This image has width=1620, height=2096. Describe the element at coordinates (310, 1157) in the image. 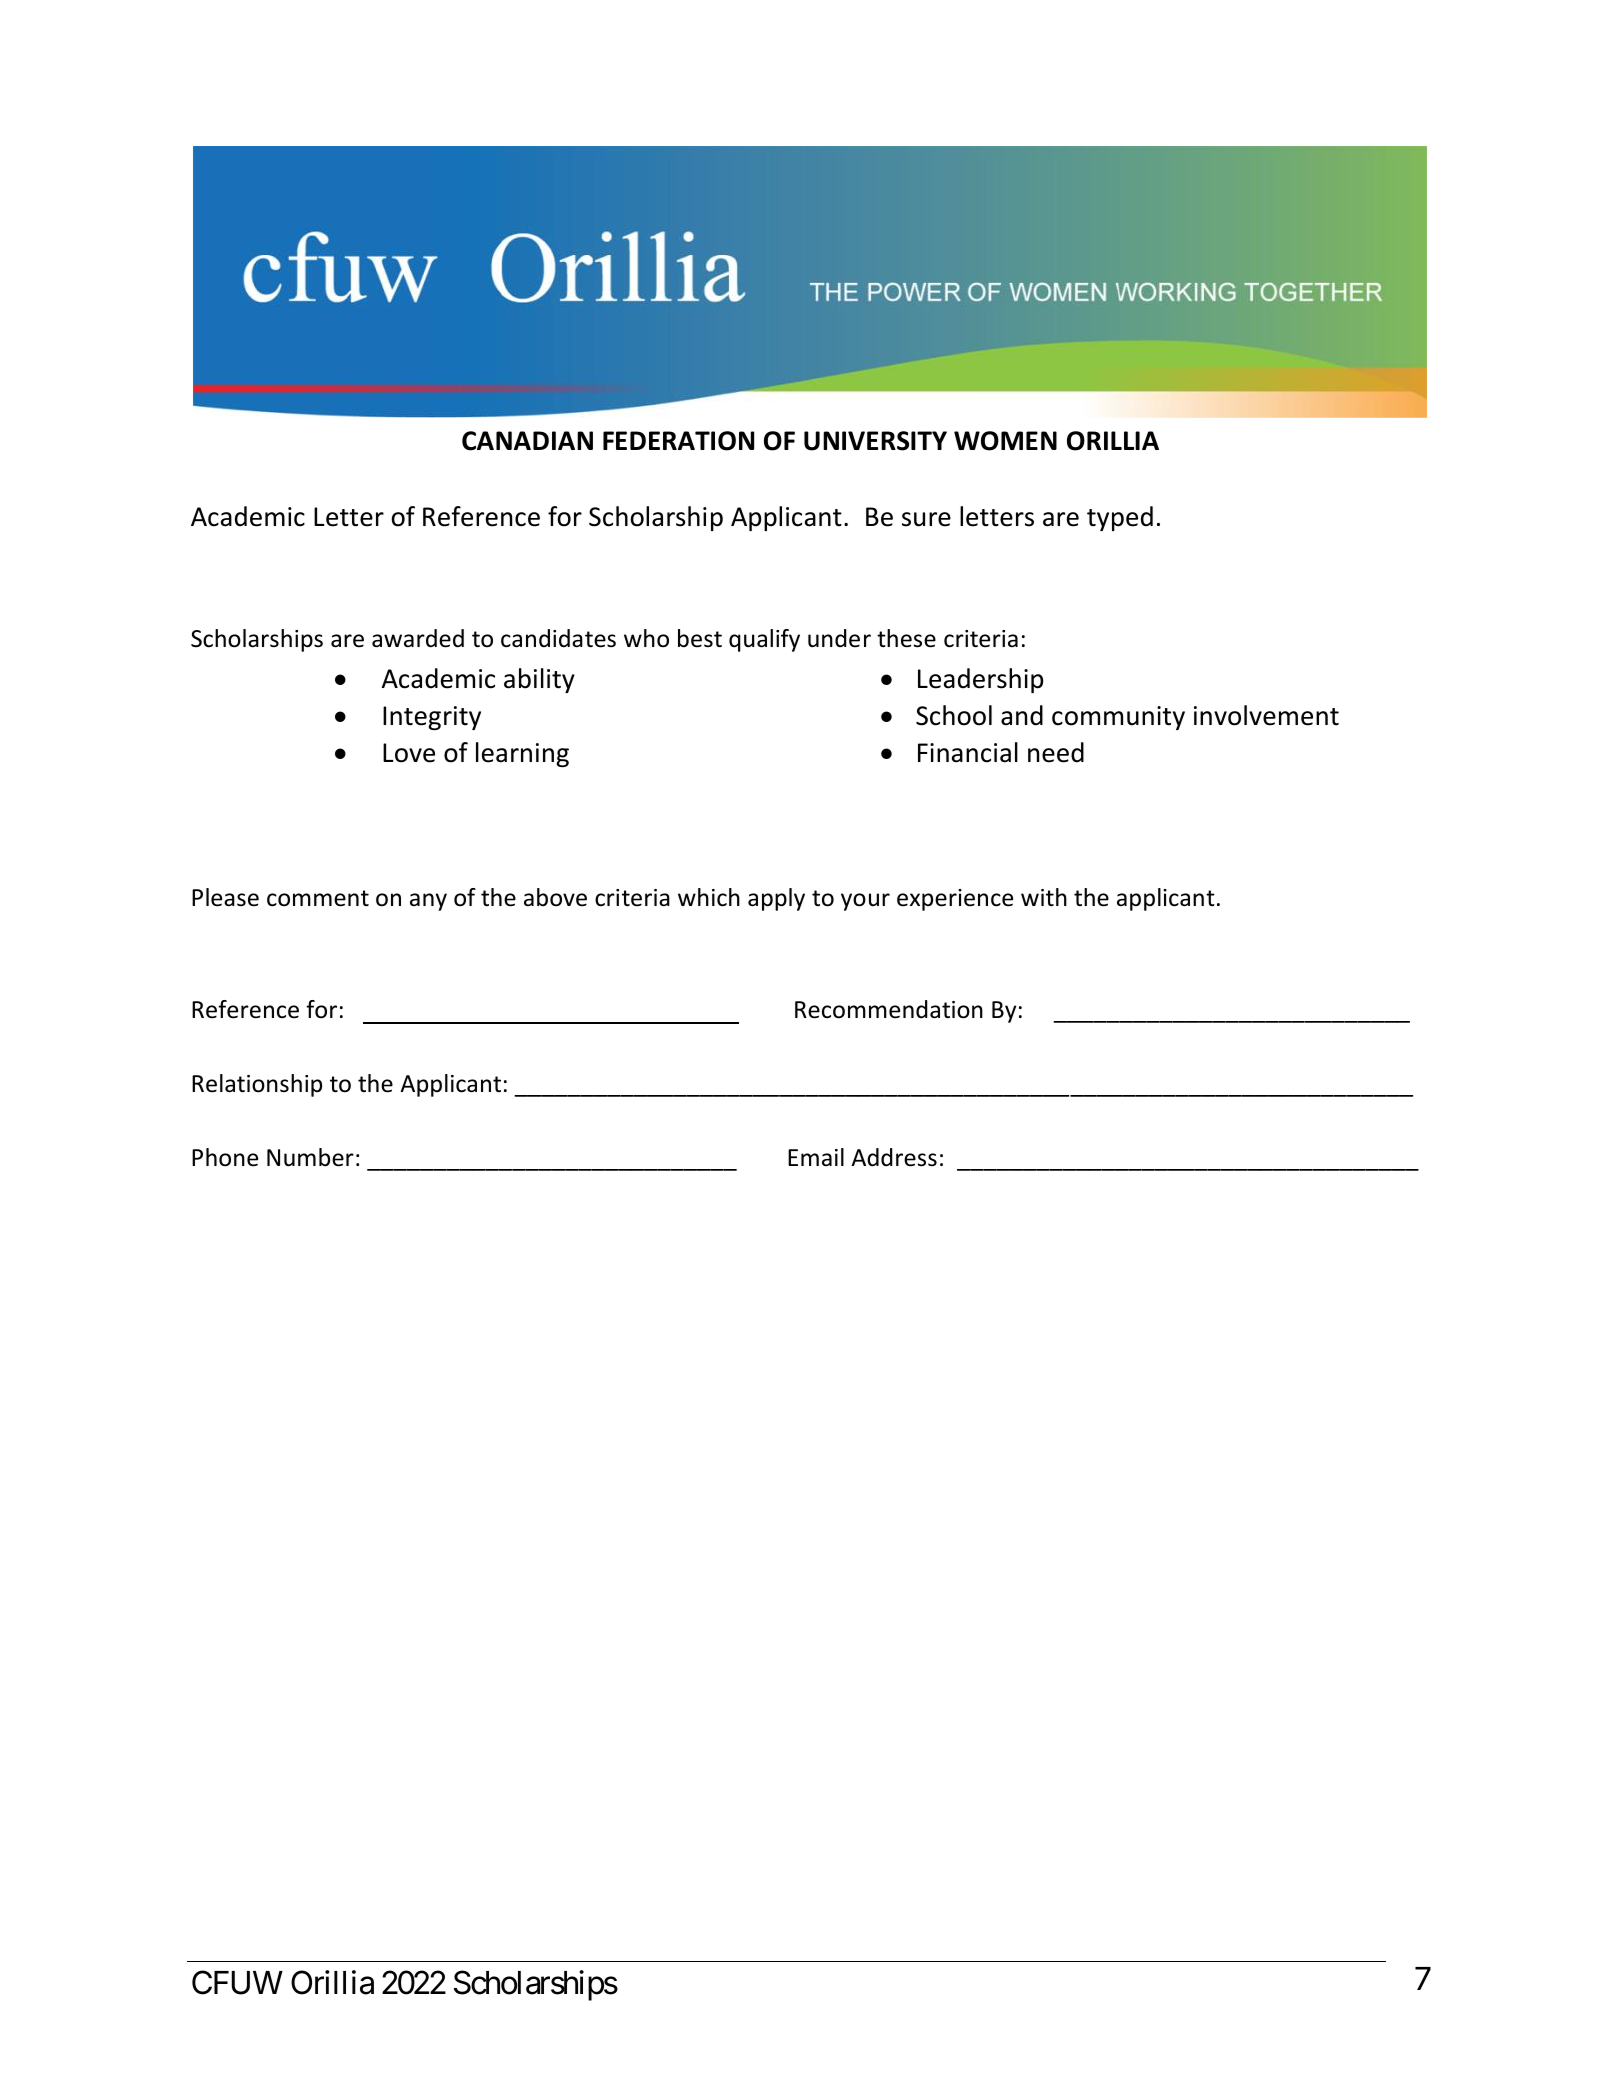

I see `Number` at that location.
